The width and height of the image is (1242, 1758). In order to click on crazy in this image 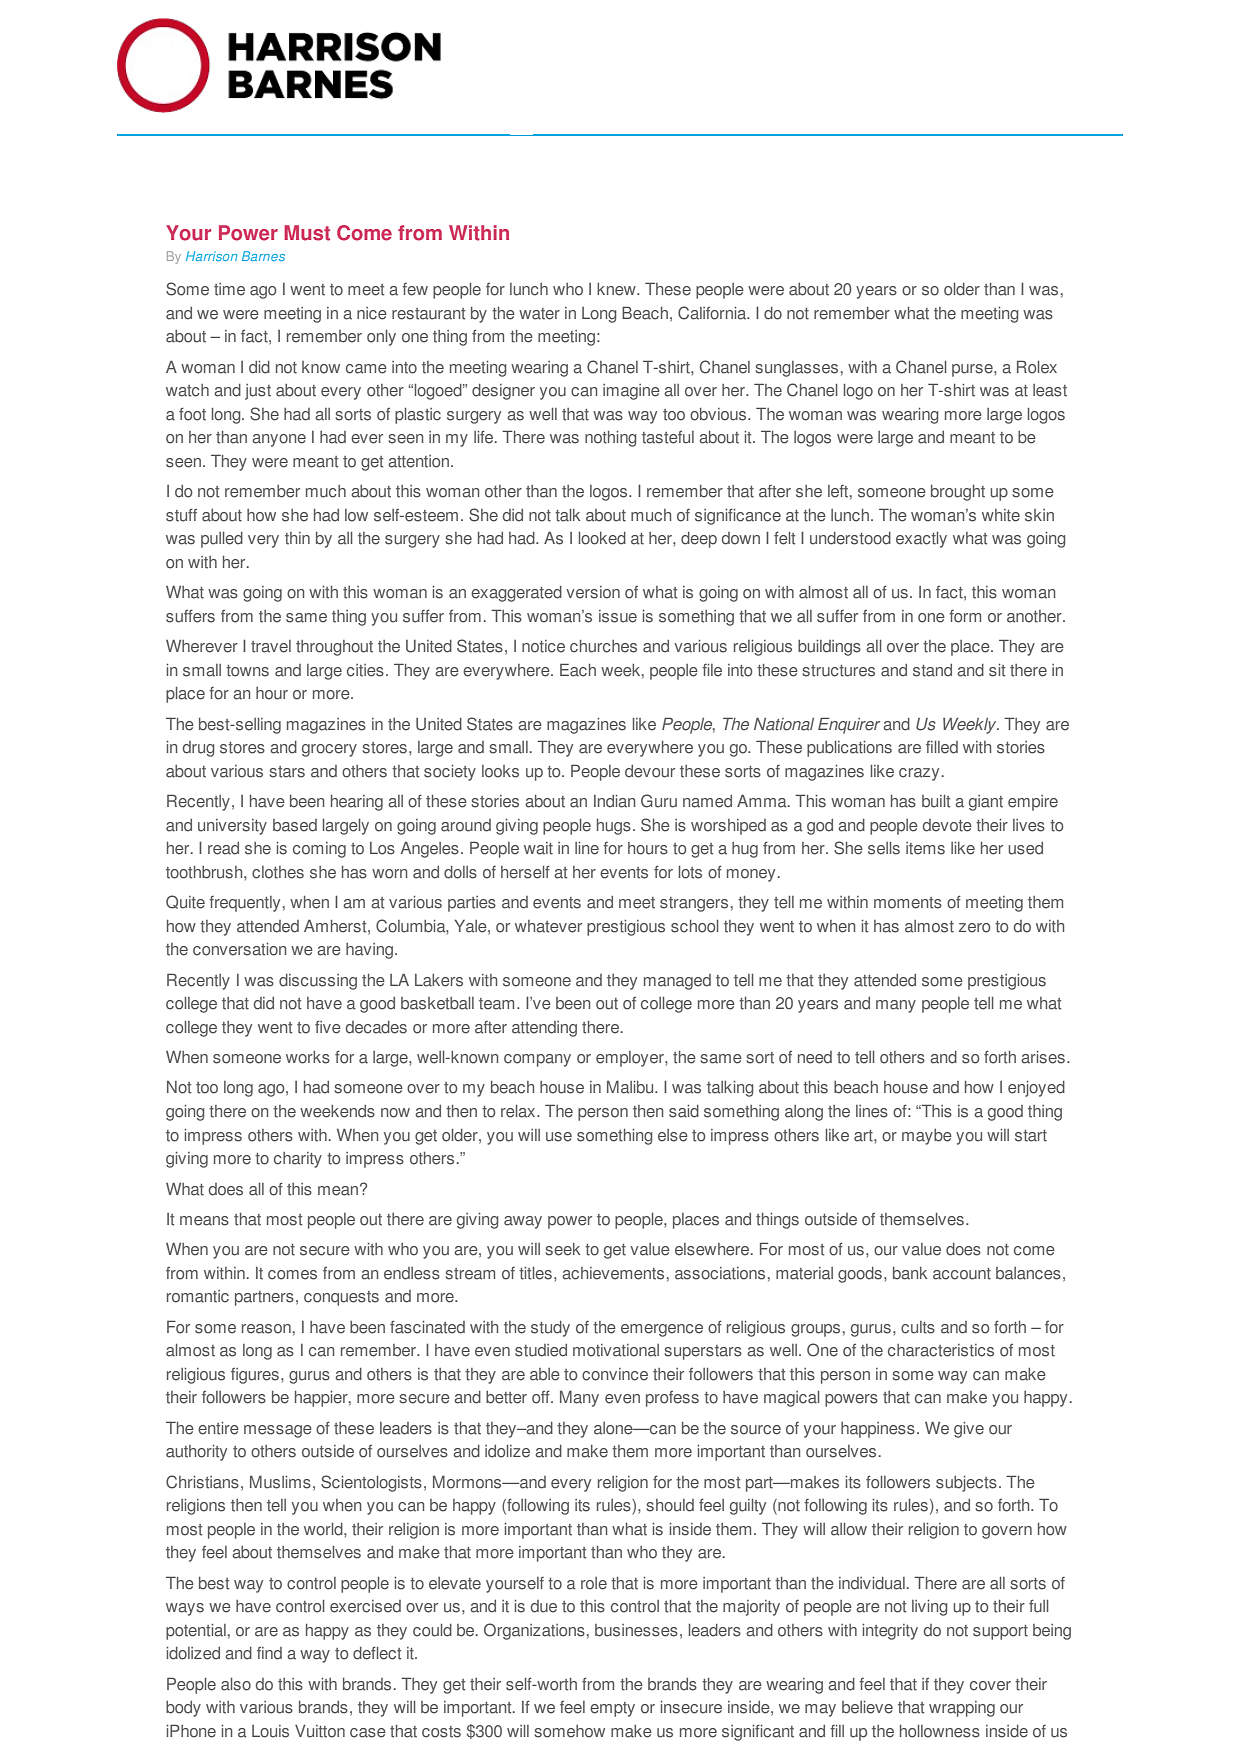, I will do `click(919, 774)`.
